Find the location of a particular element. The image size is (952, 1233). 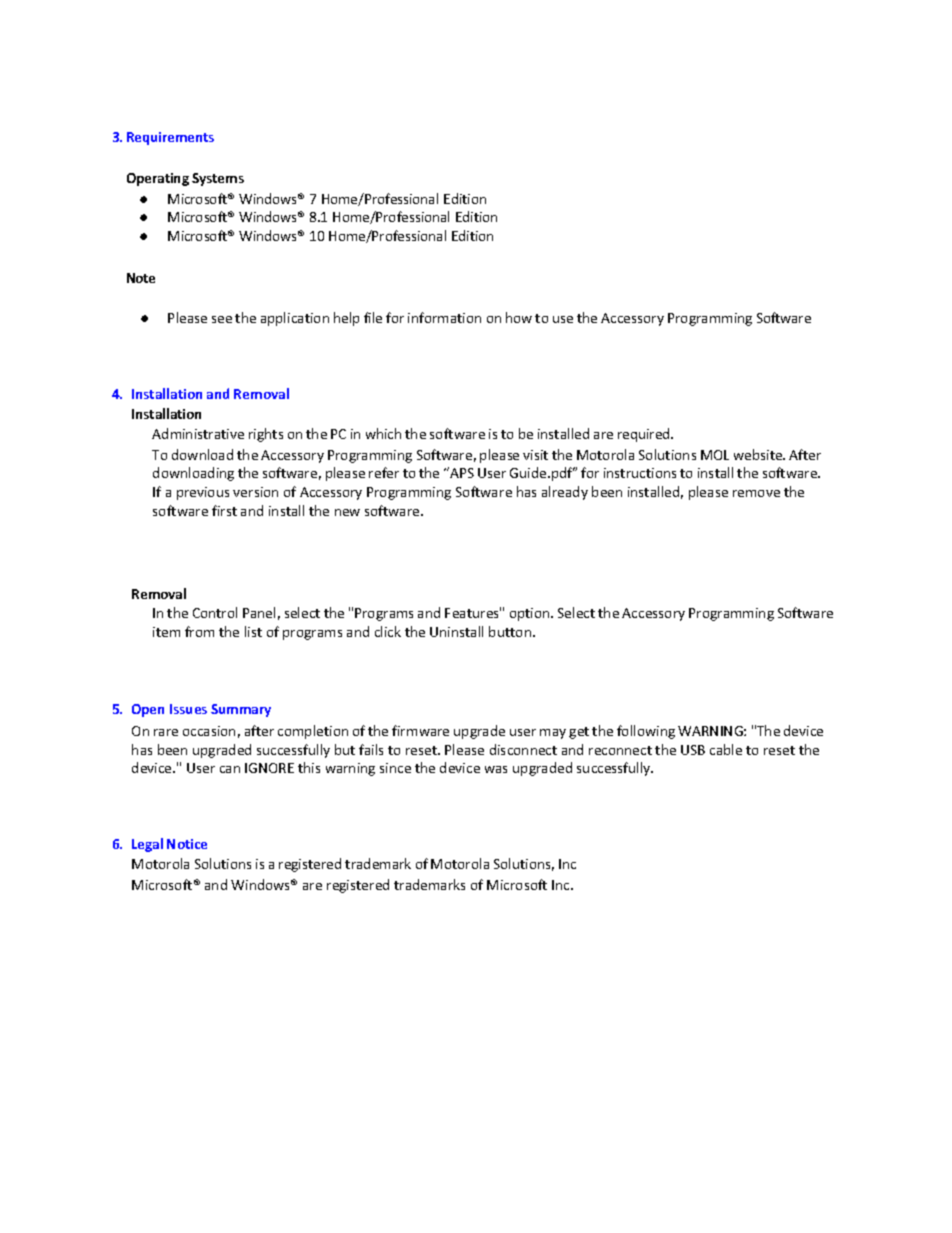

Systems is located at coordinates (218, 179).
